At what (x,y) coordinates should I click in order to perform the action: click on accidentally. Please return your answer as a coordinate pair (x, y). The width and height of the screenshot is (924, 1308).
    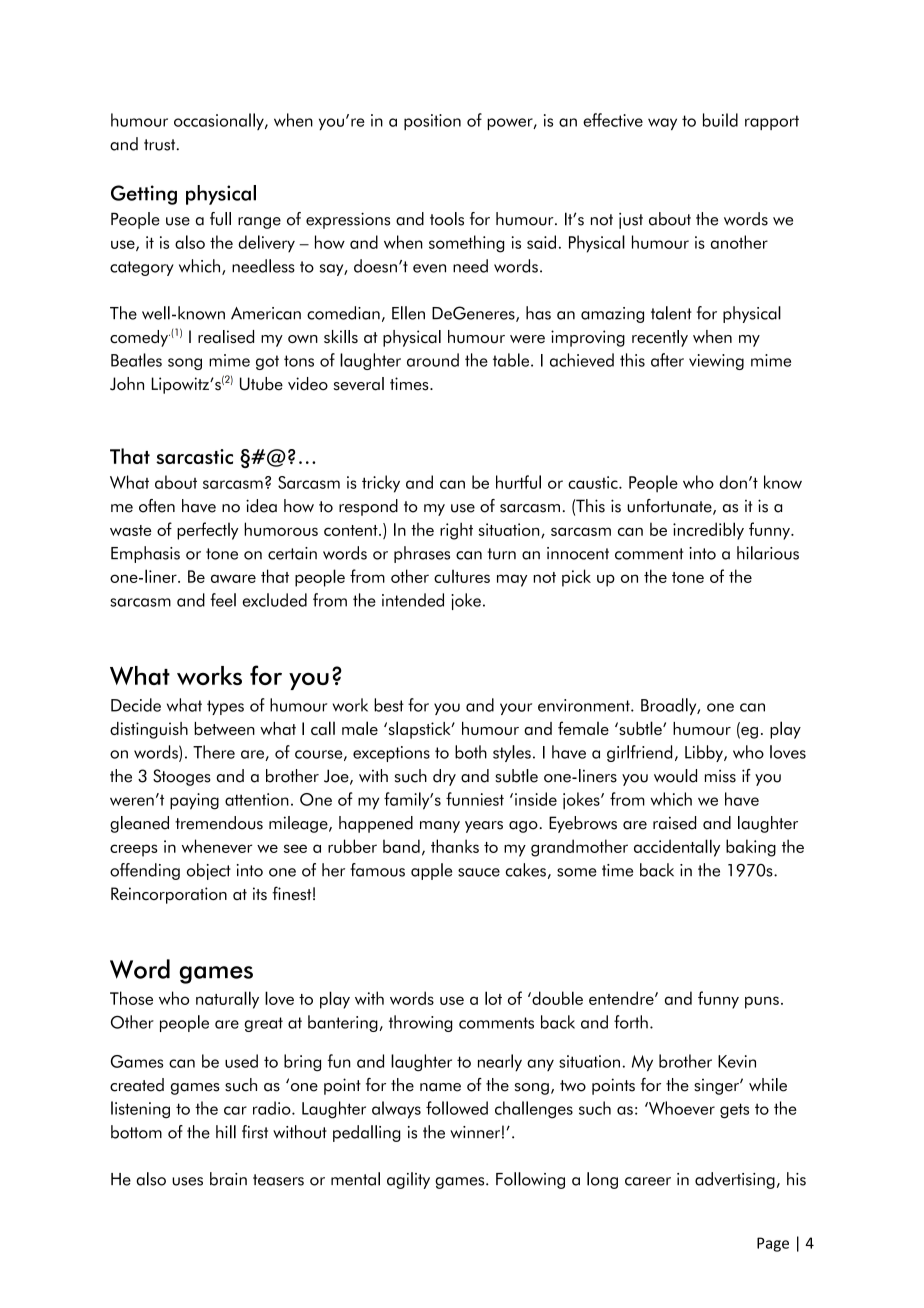
    Looking at the image, I should click on (677, 848).
